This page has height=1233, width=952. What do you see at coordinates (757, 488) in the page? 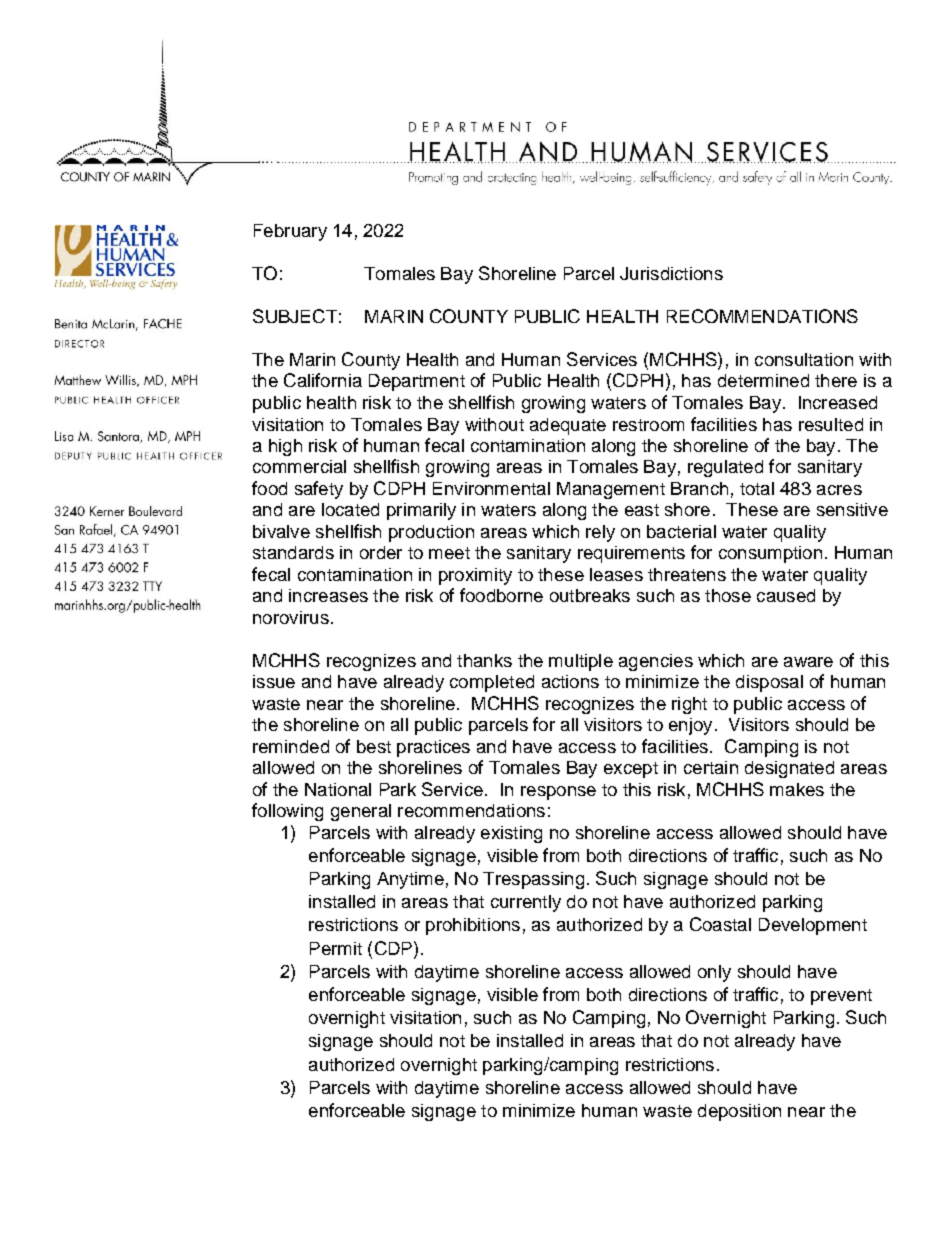
I see `total` at bounding box center [757, 488].
